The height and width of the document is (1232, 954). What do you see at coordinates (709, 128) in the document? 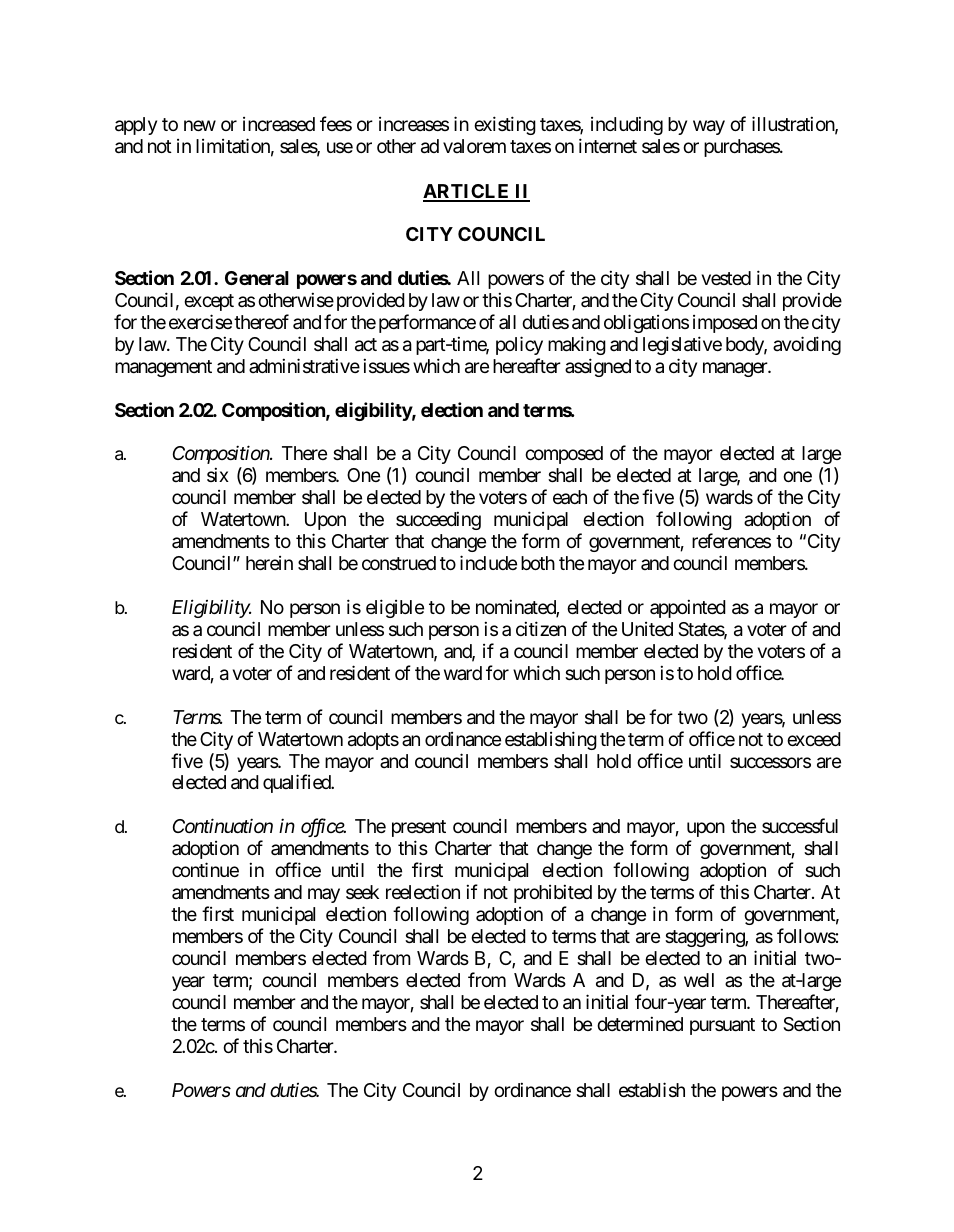
I see `way` at bounding box center [709, 128].
